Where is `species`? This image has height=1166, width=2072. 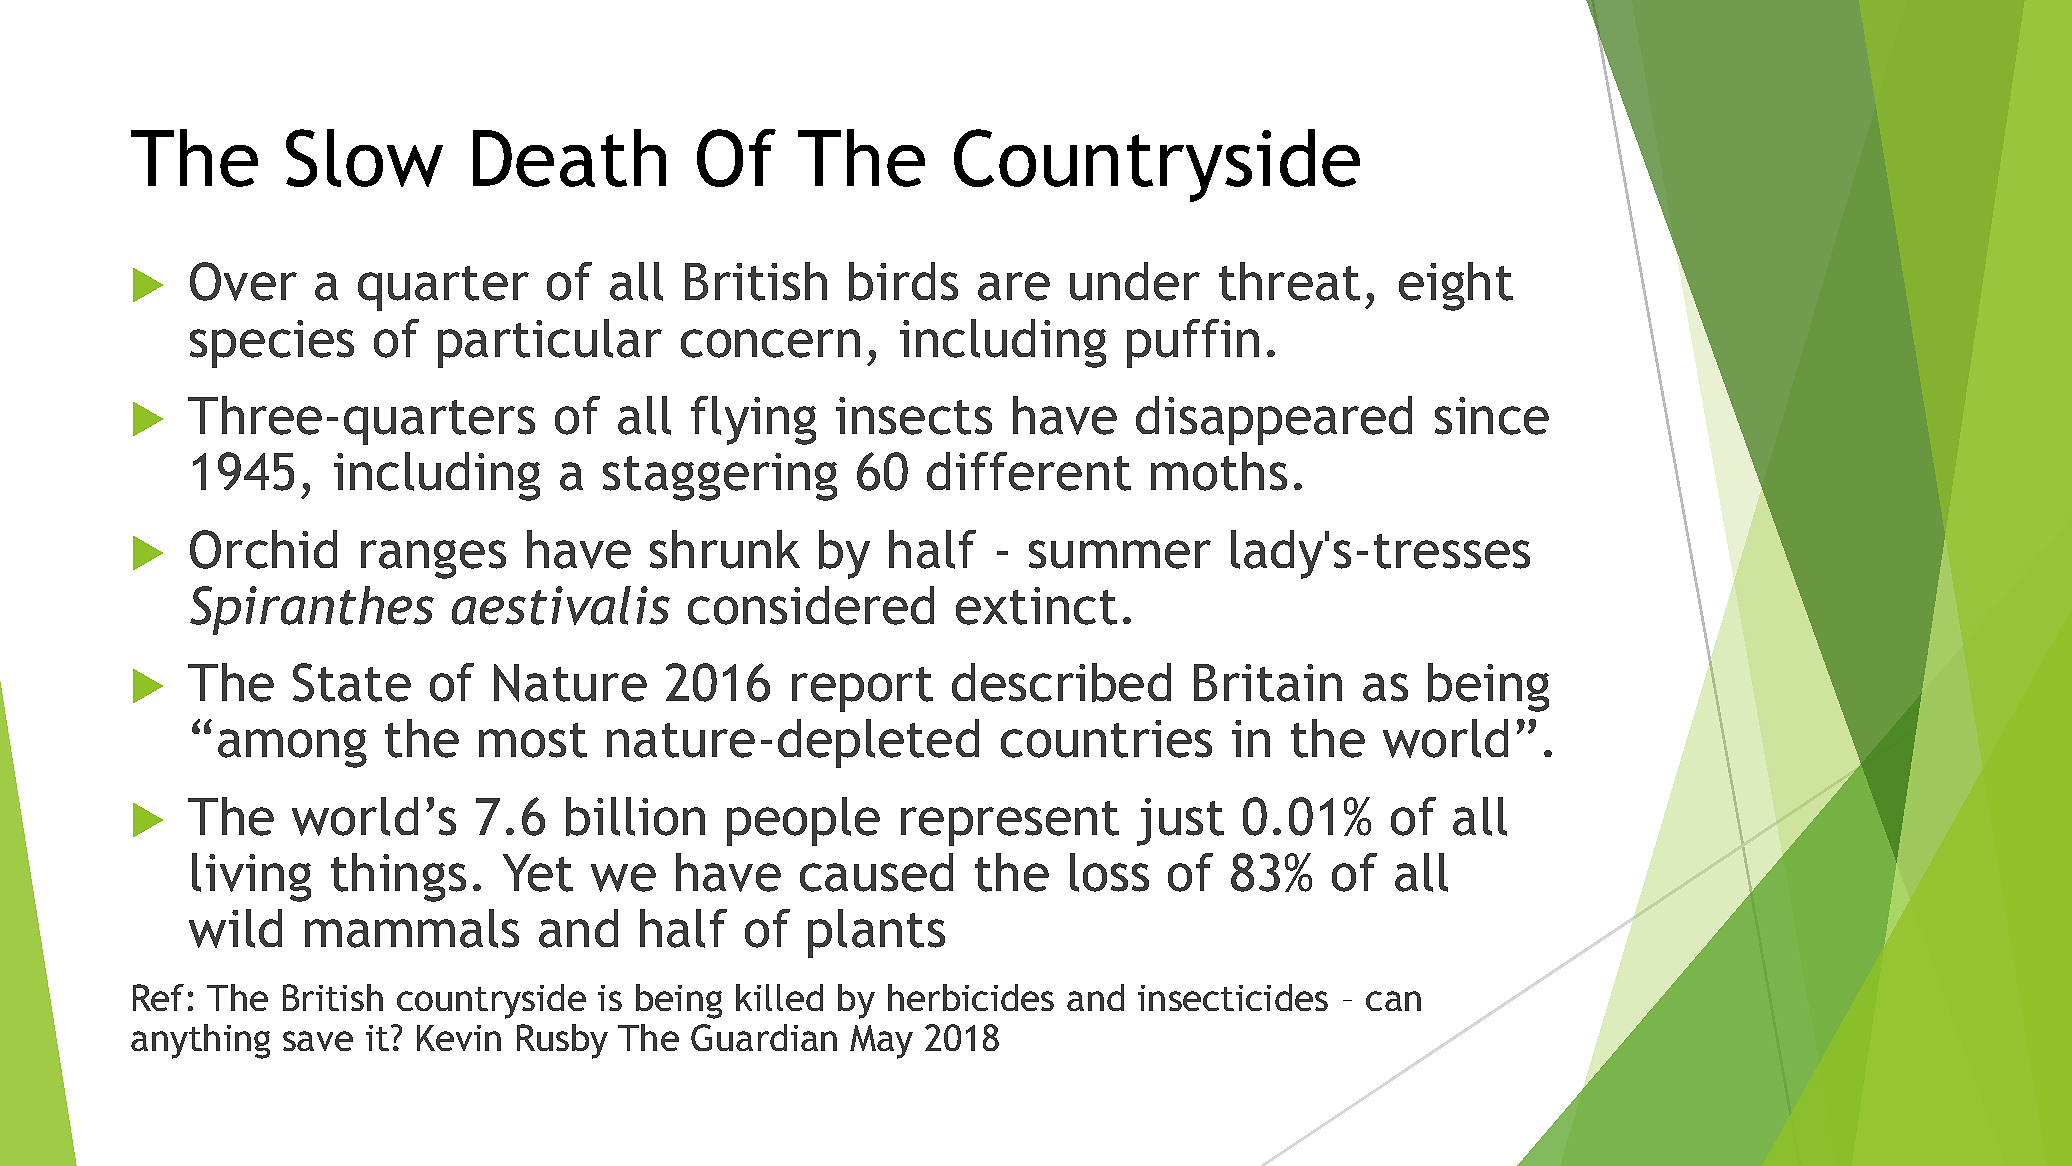 species is located at coordinates (272, 344).
